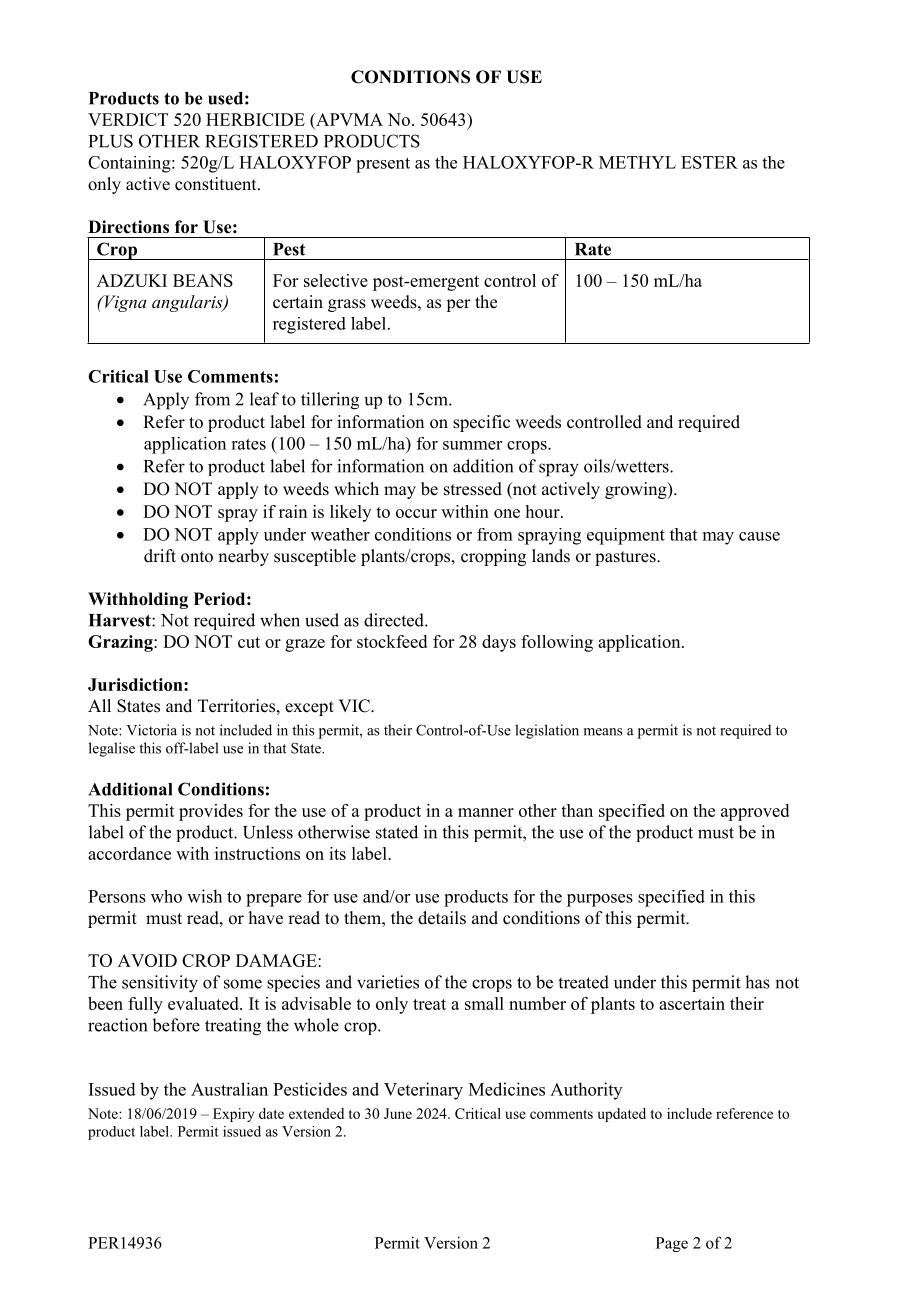 The height and width of the screenshot is (1308, 924). Describe the element at coordinates (499, 643) in the screenshot. I see `days` at that location.
